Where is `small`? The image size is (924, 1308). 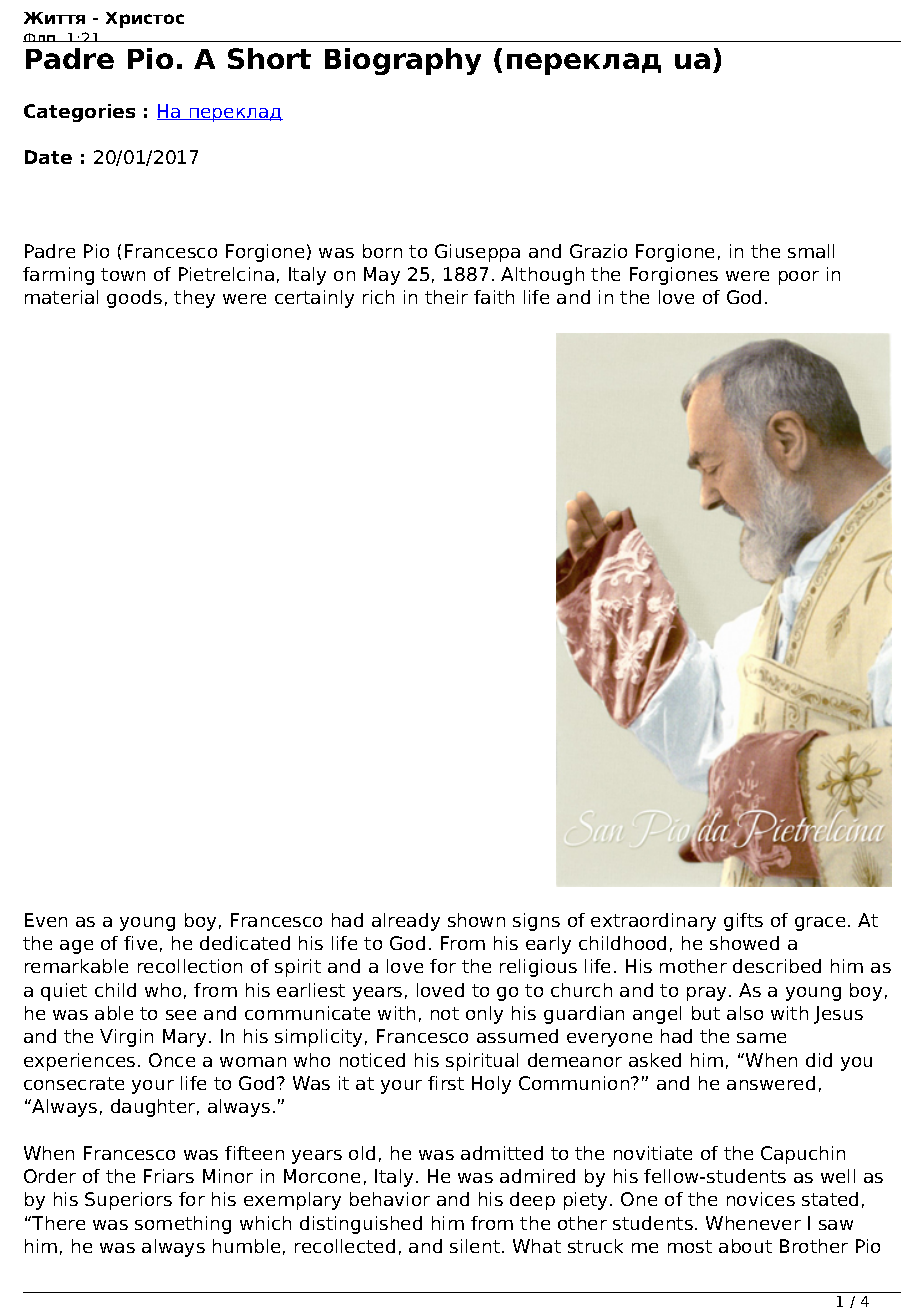
small is located at coordinates (811, 251).
